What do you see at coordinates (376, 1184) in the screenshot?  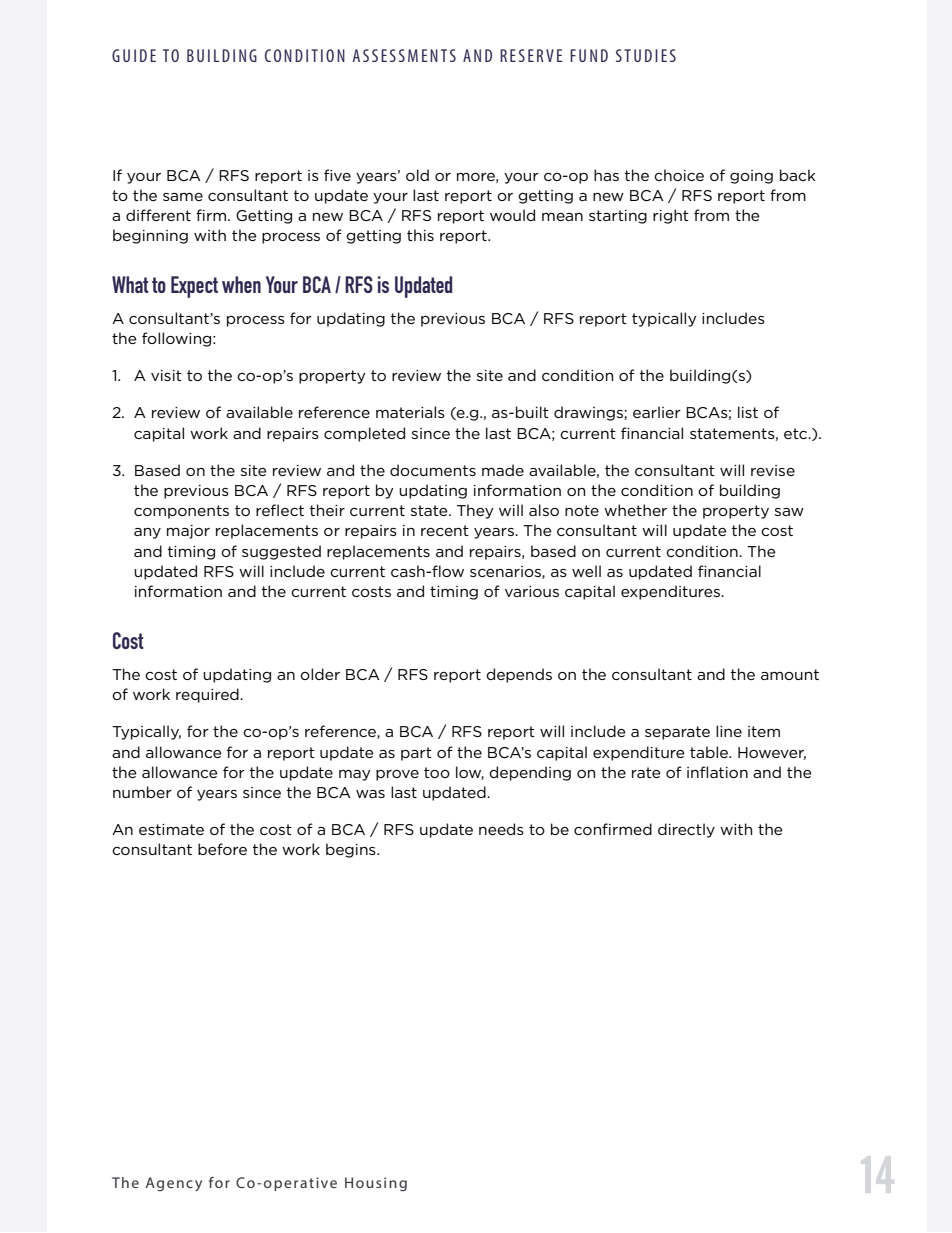 I see `Housing` at bounding box center [376, 1184].
